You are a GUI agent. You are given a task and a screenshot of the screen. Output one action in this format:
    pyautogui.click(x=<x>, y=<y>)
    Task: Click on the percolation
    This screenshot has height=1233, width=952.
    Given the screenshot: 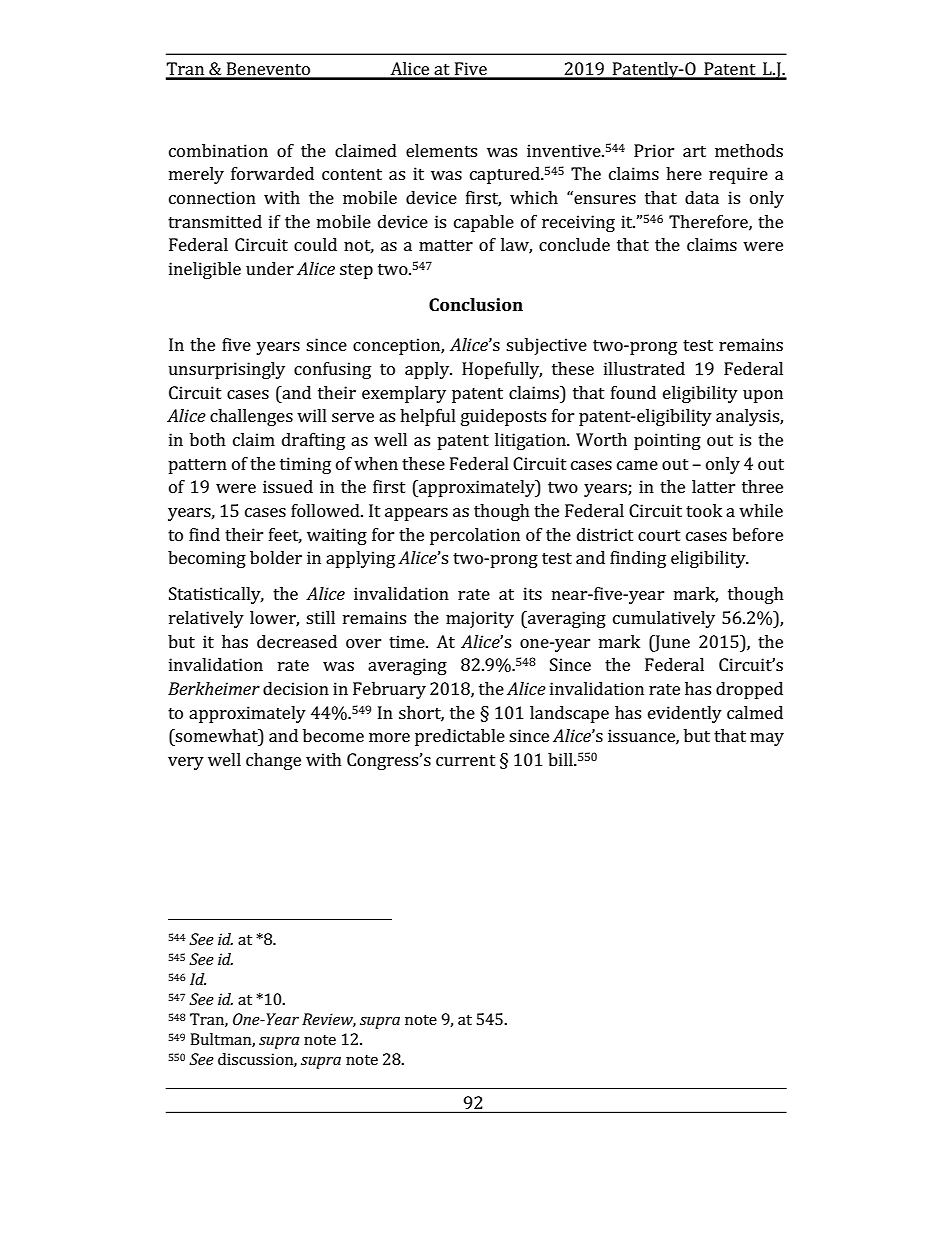 What is the action you would take?
    pyautogui.click(x=475, y=536)
